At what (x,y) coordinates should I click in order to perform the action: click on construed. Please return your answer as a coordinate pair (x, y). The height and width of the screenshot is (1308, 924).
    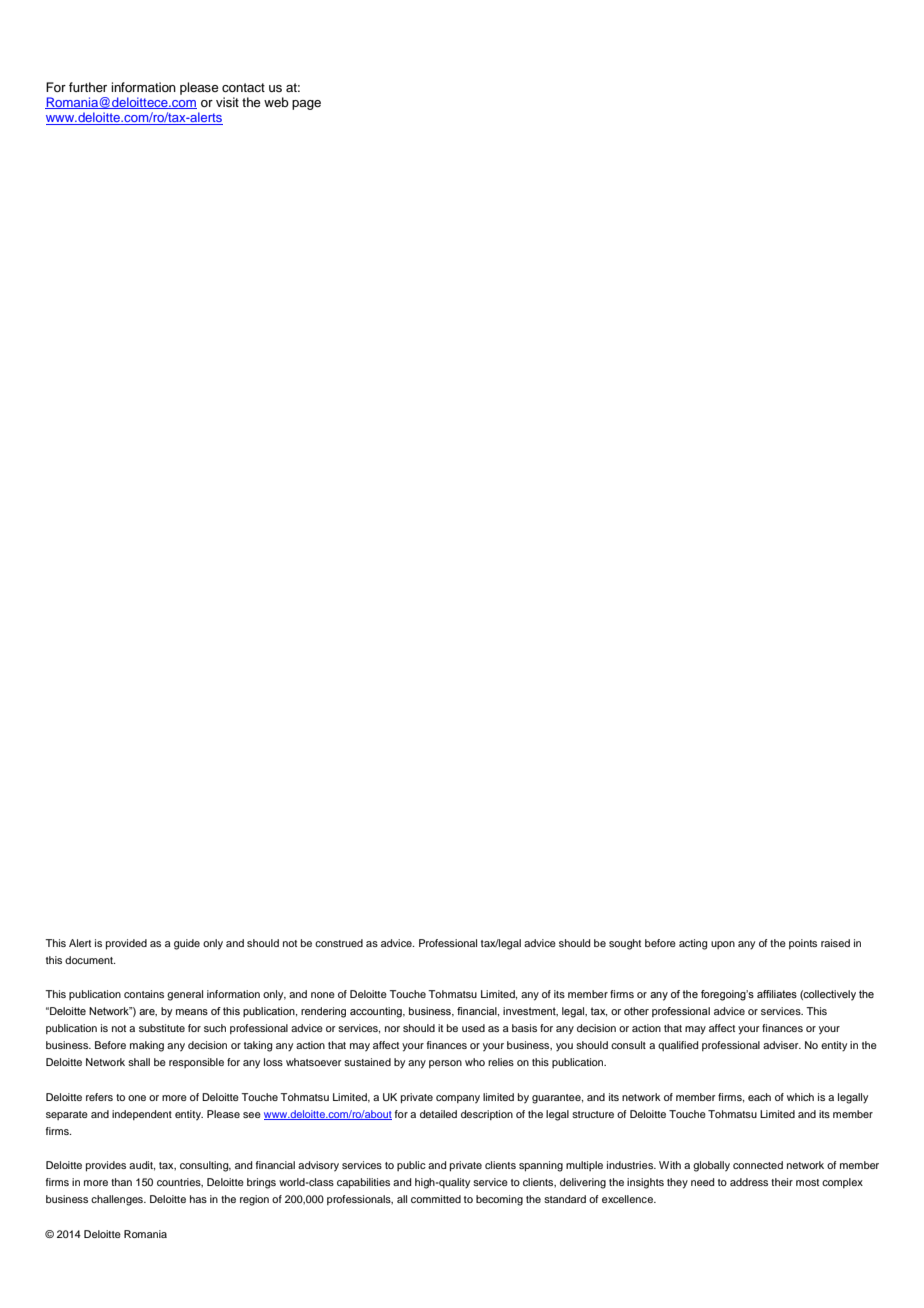
    Looking at the image, I should click on (339, 943).
